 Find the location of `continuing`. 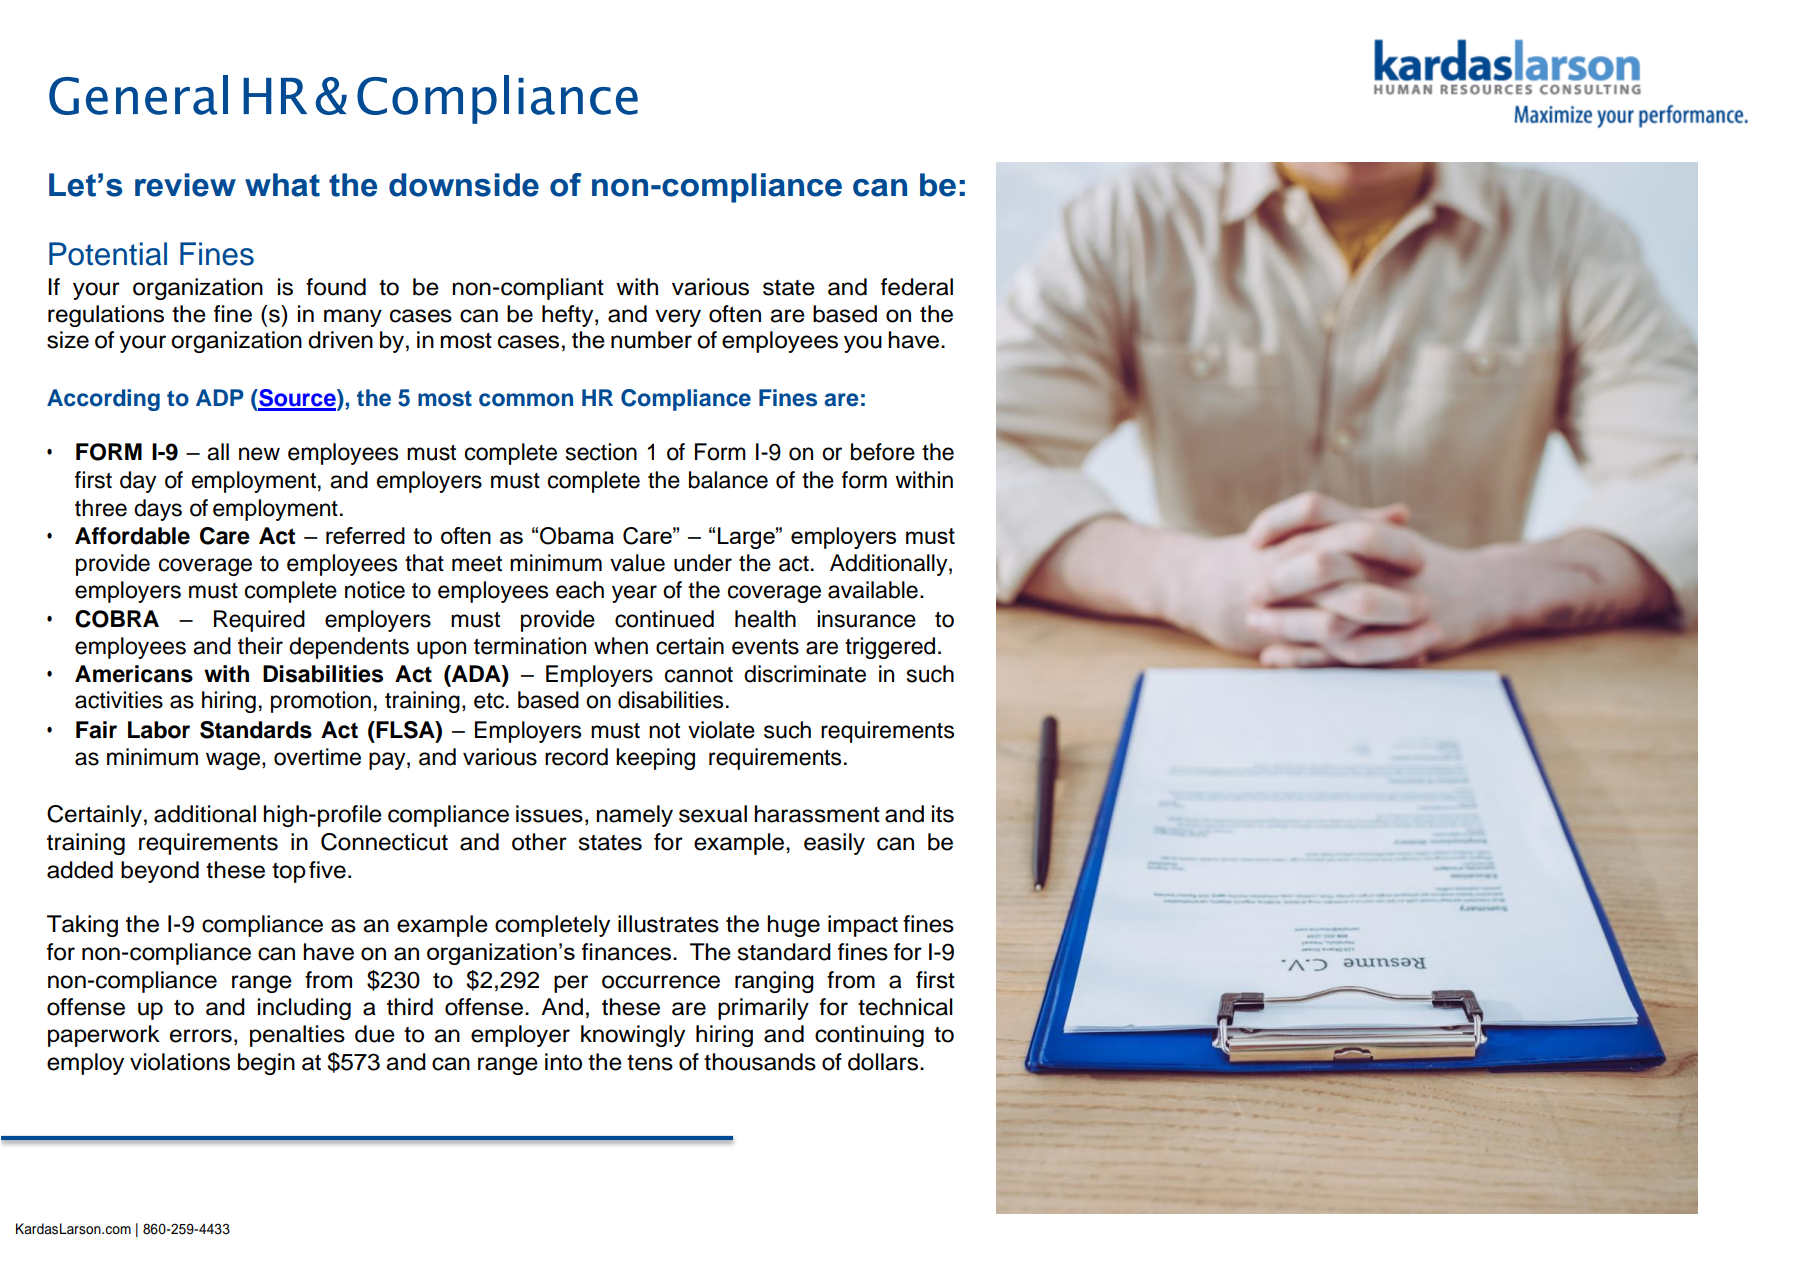

continuing is located at coordinates (869, 1036).
